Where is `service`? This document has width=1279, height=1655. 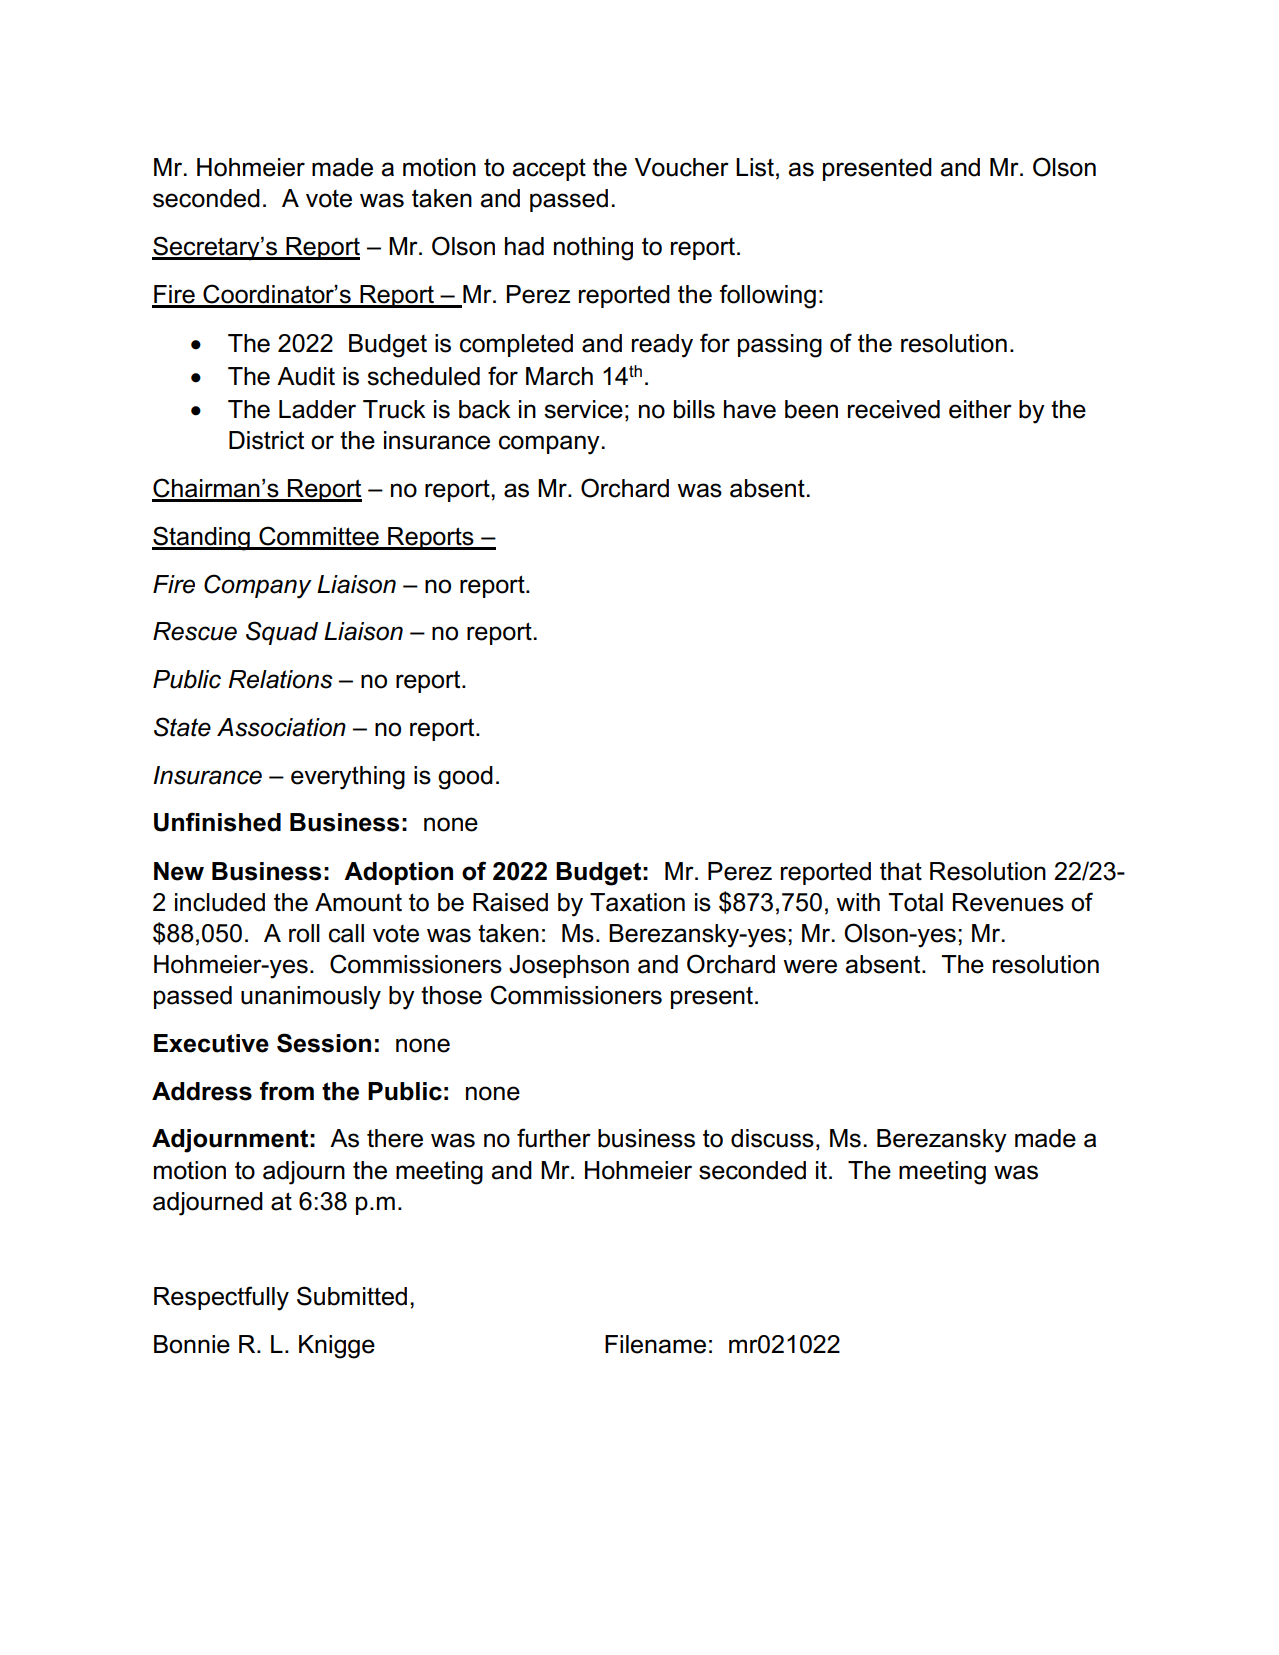 service is located at coordinates (583, 409).
